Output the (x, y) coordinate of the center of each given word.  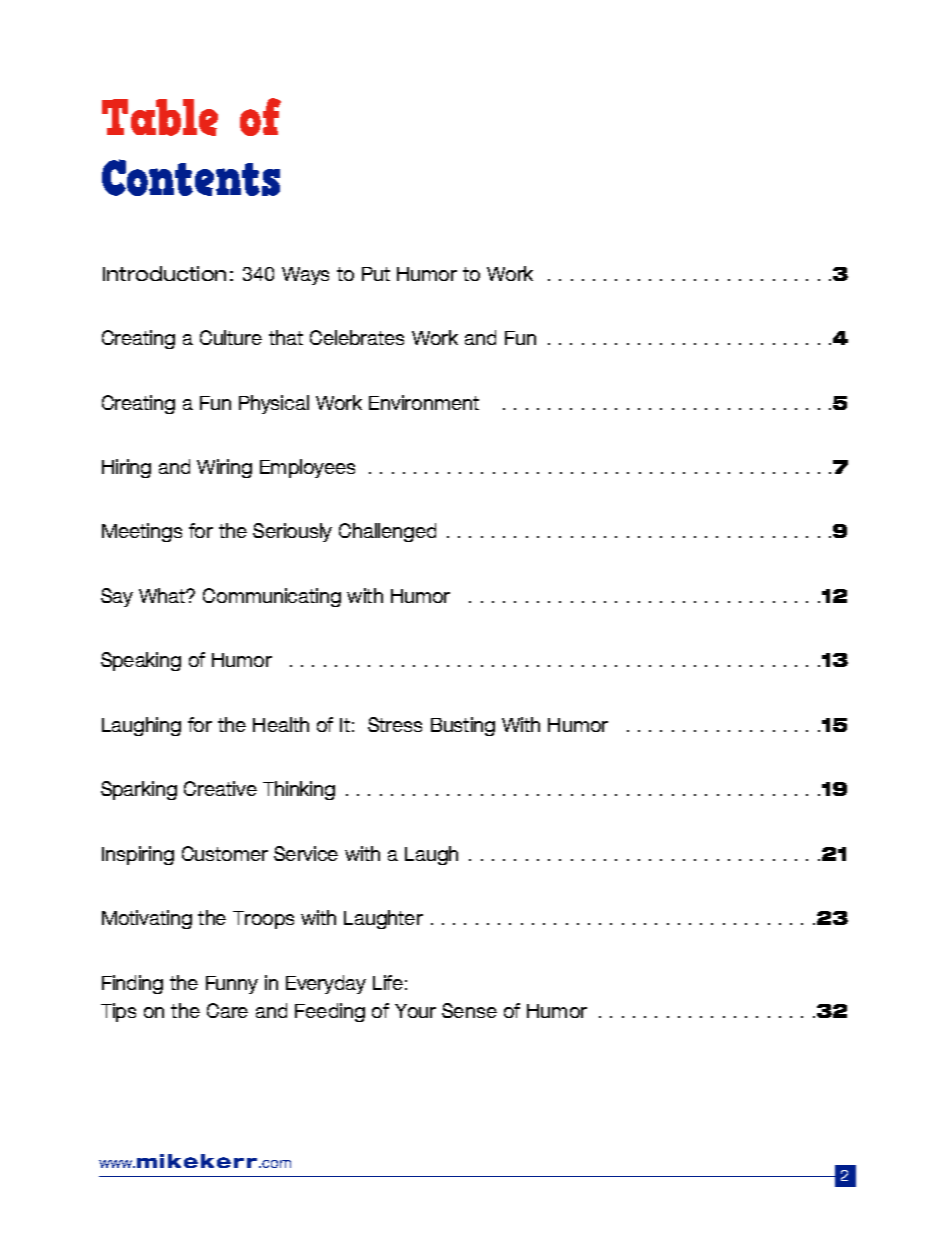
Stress (395, 724)
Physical (274, 404)
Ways (305, 276)
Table (160, 117)
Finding (132, 984)
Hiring (126, 468)
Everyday (326, 984)
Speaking (141, 661)
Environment (424, 402)
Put (376, 274)
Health (281, 724)
